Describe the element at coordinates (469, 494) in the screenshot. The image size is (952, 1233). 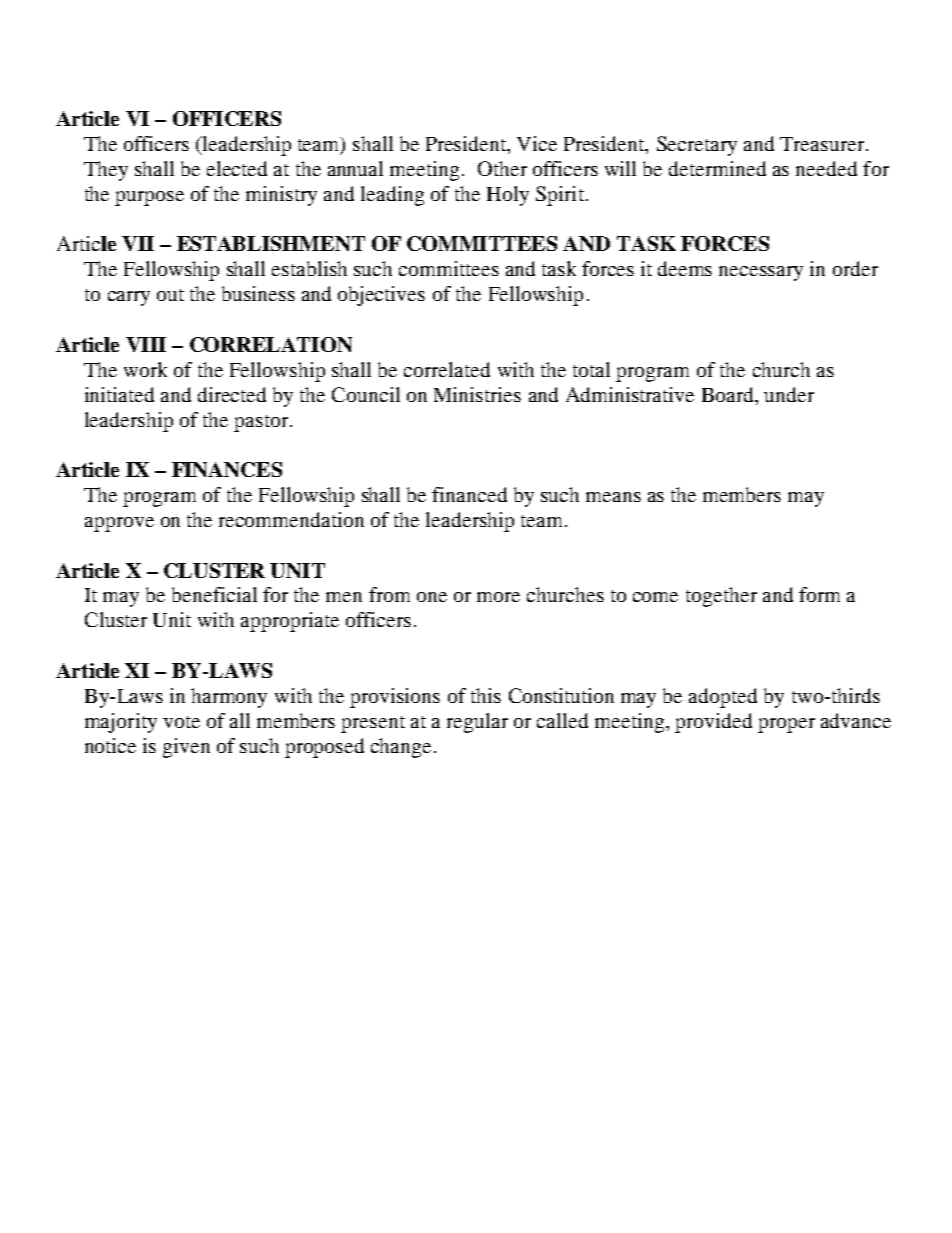
I see `financed` at that location.
